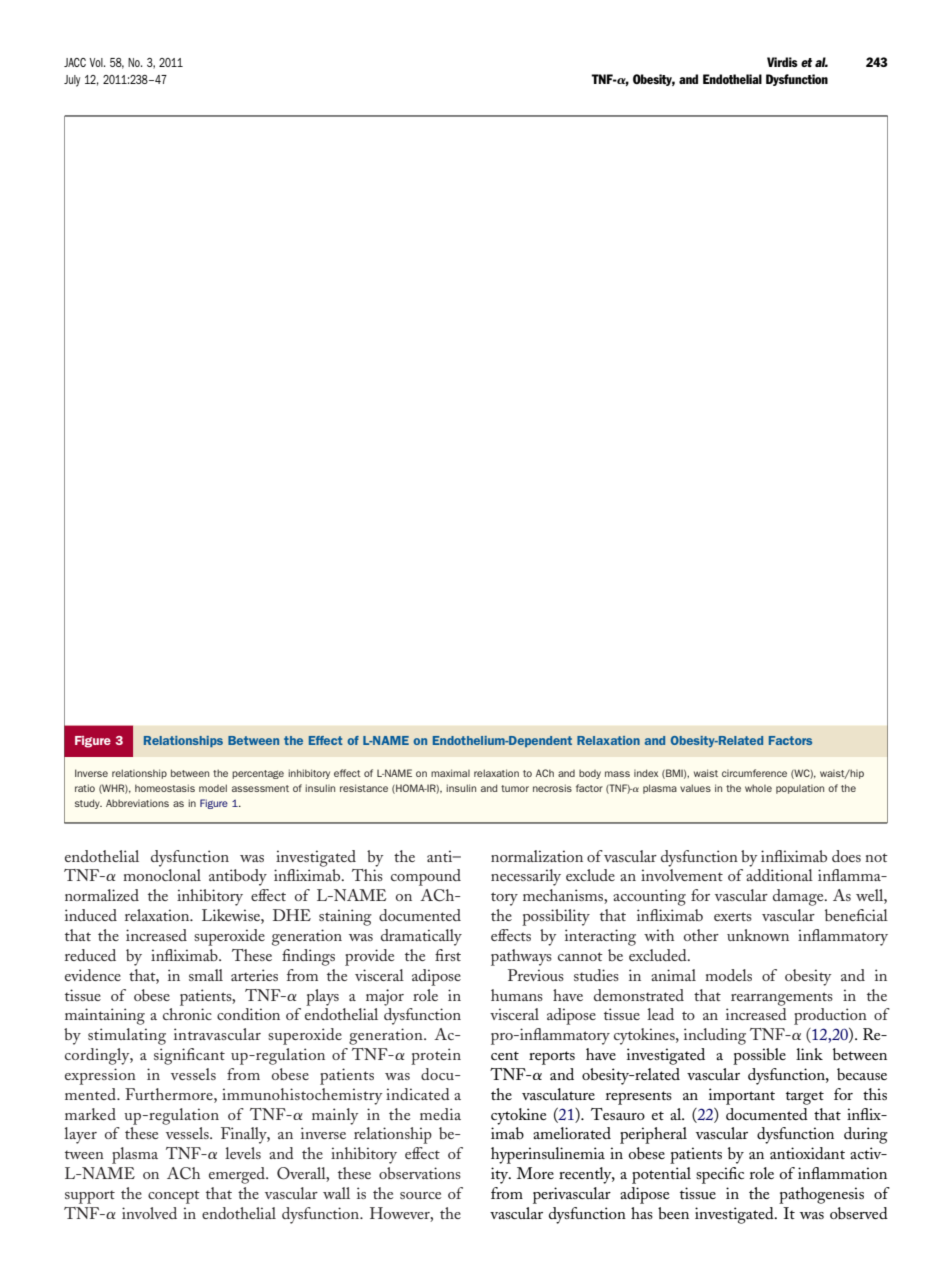 Image resolution: width=952 pixels, height=1280 pixels. Describe the element at coordinates (420, 1173) in the document. I see `observations` at that location.
